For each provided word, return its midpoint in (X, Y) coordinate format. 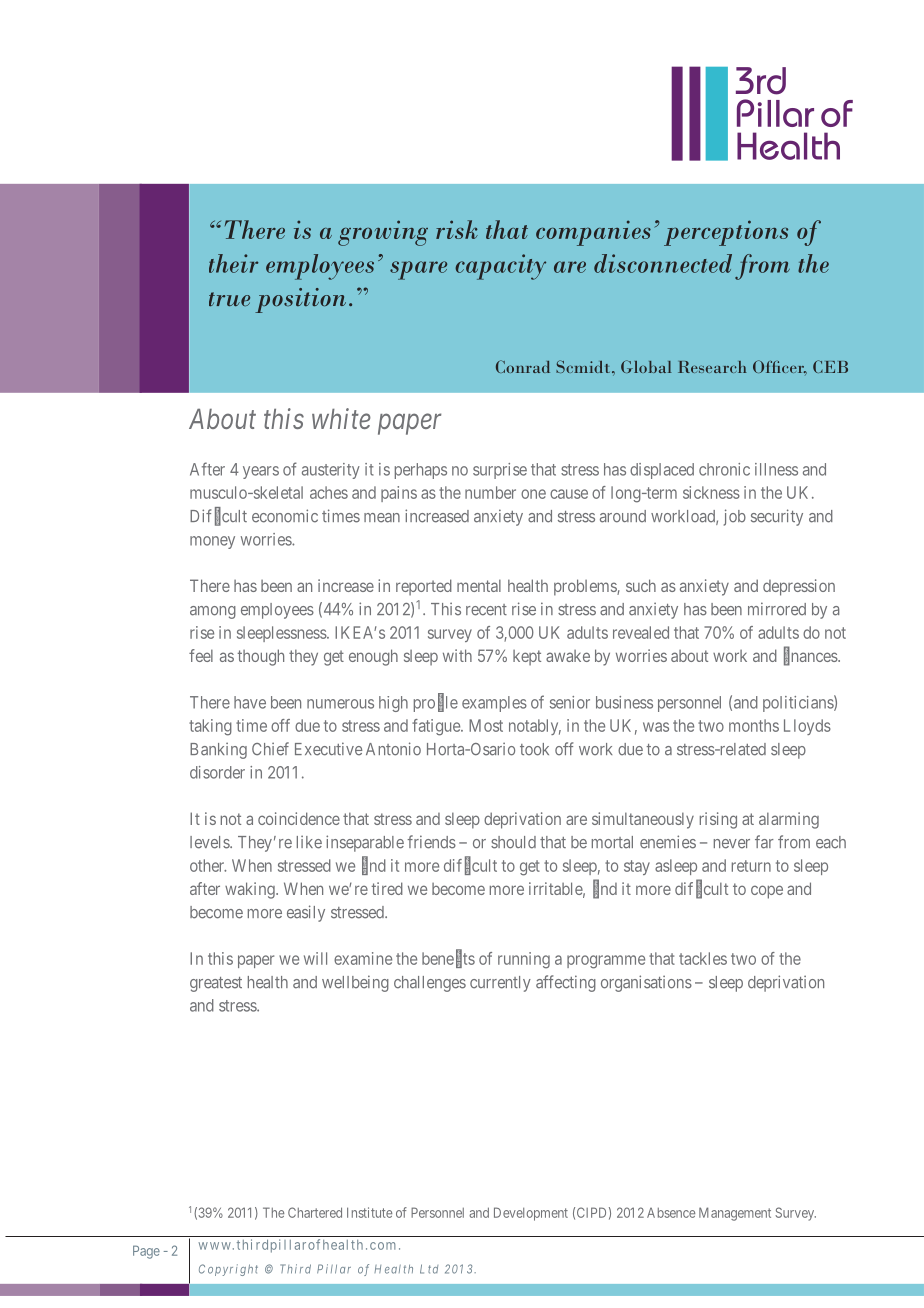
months (754, 725)
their (233, 263)
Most (486, 725)
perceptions (726, 233)
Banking (218, 750)
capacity (500, 267)
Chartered (315, 1212)
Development (531, 1214)
